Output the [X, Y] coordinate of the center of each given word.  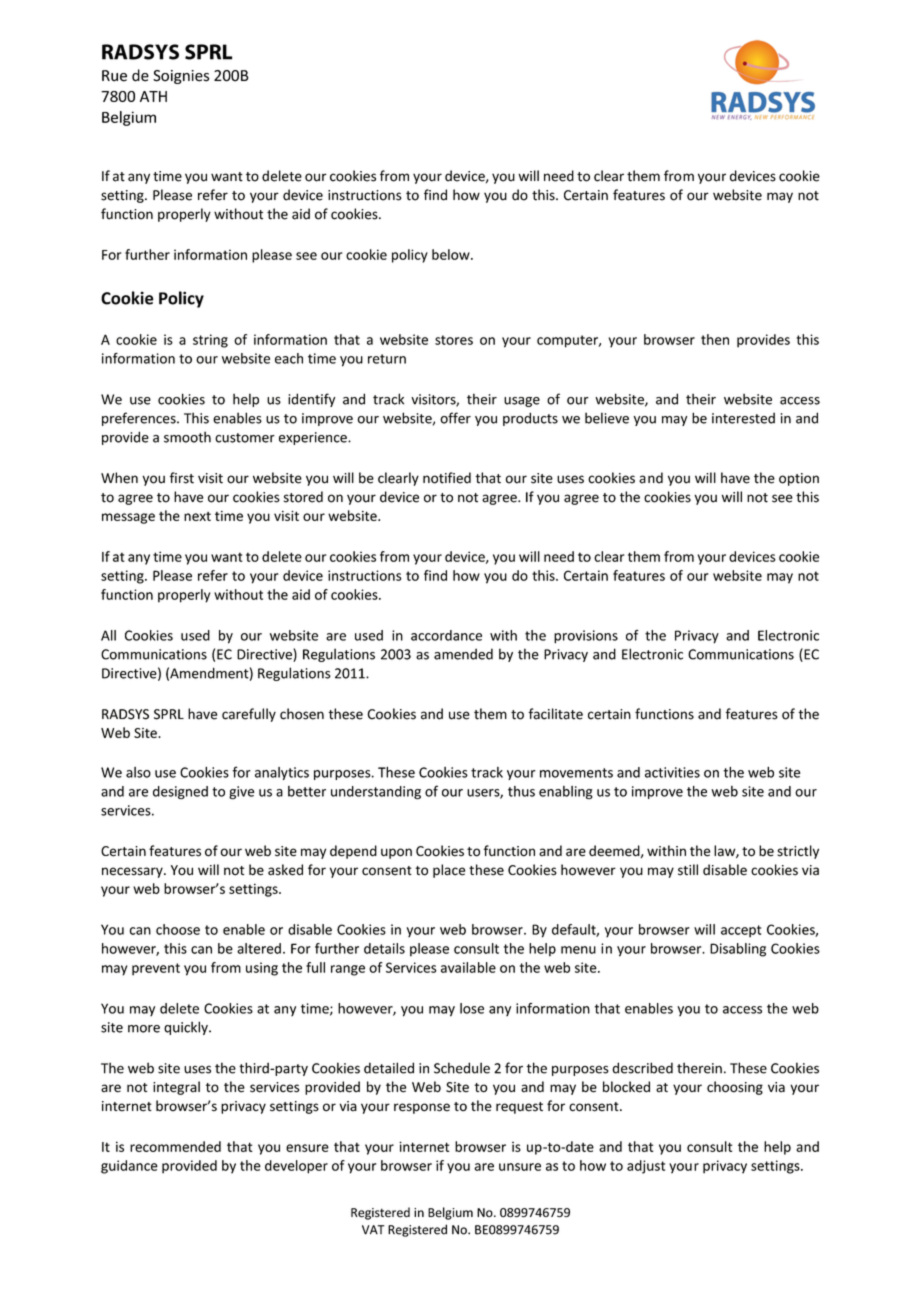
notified [447, 478]
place [449, 871]
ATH [153, 96]
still [688, 870]
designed [180, 792]
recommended [175, 1146]
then [715, 339]
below [452, 254]
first [182, 478]
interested [743, 418]
